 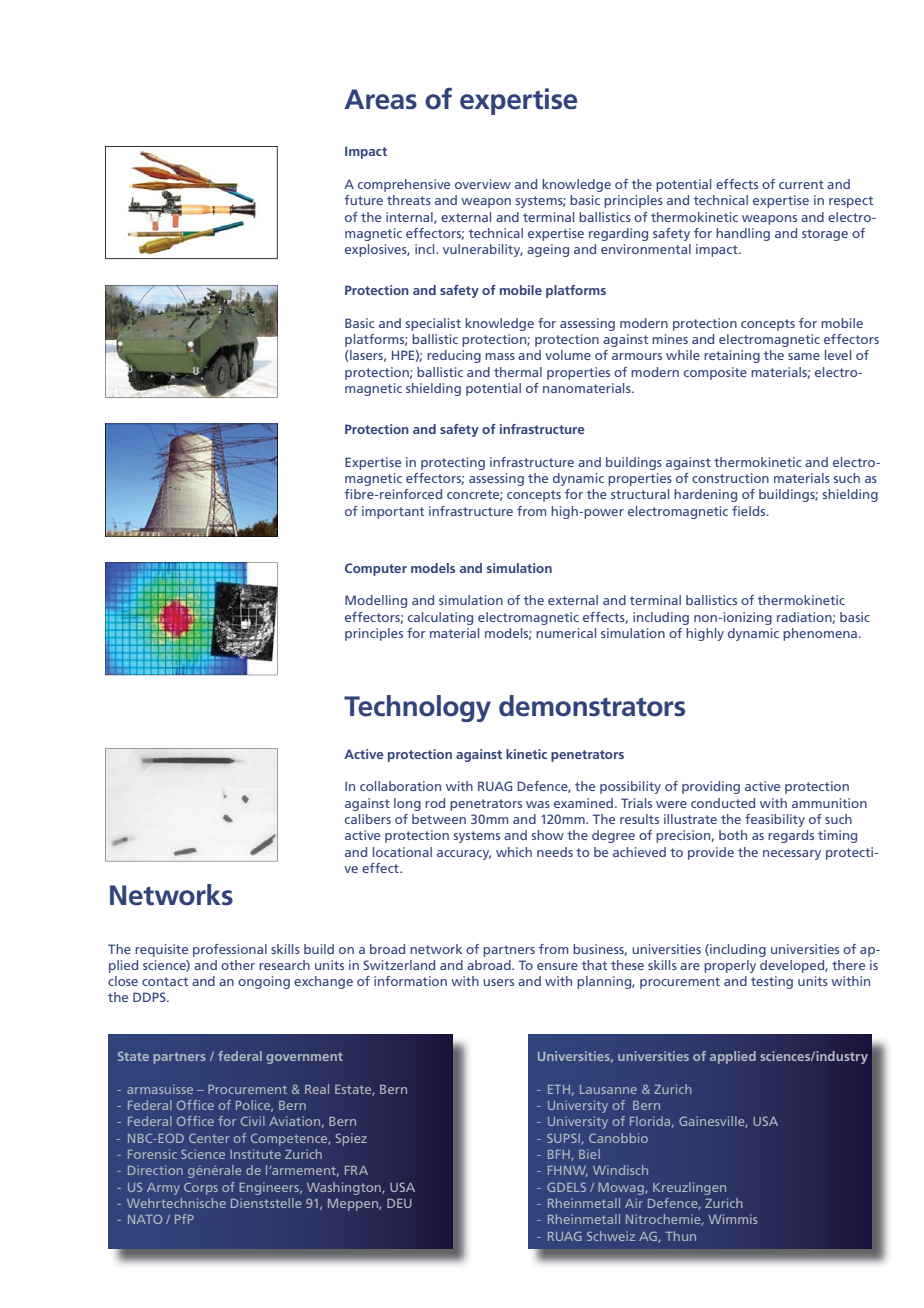 I want to click on users, so click(x=498, y=982).
